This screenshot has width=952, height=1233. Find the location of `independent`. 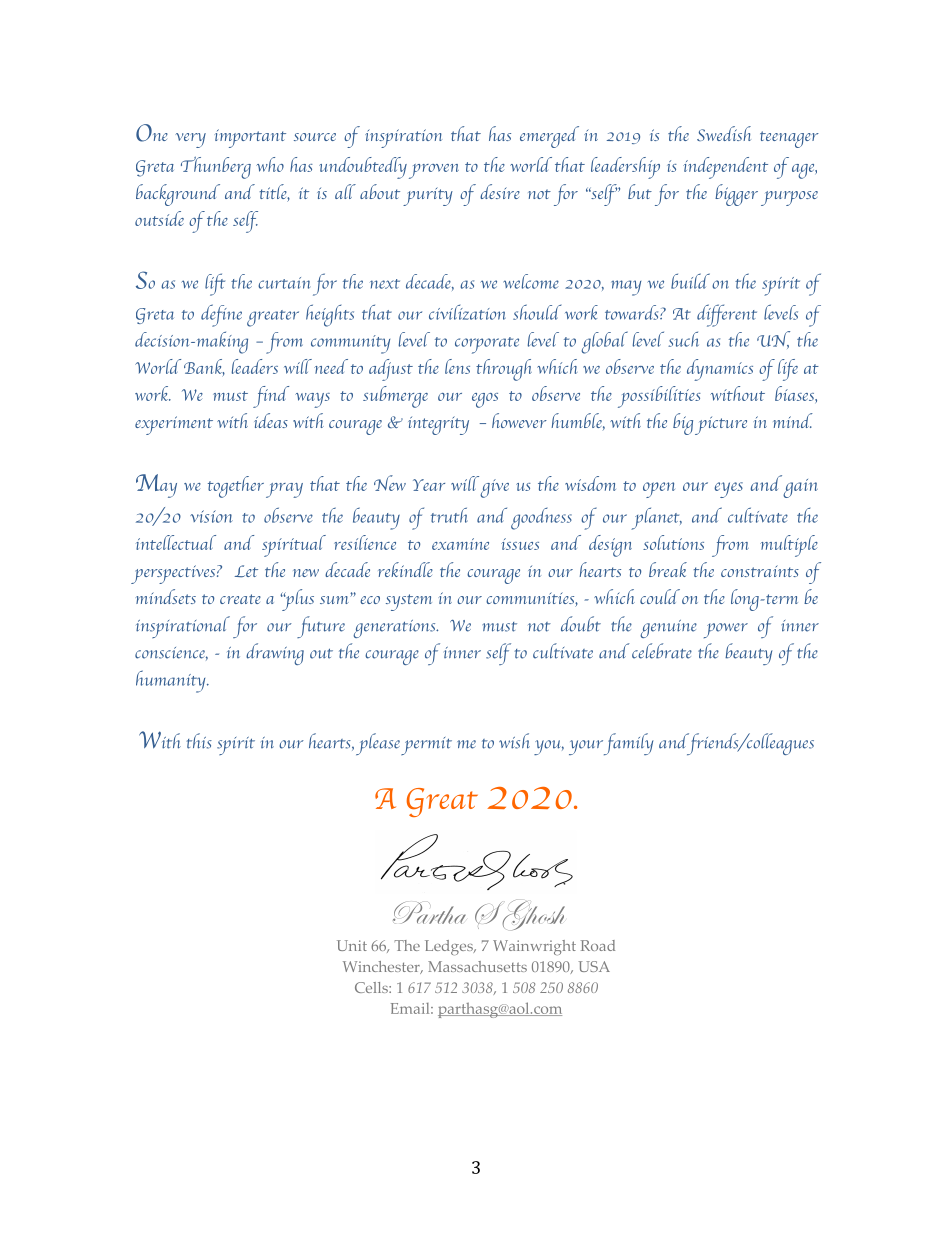

independent is located at coordinates (725, 168).
